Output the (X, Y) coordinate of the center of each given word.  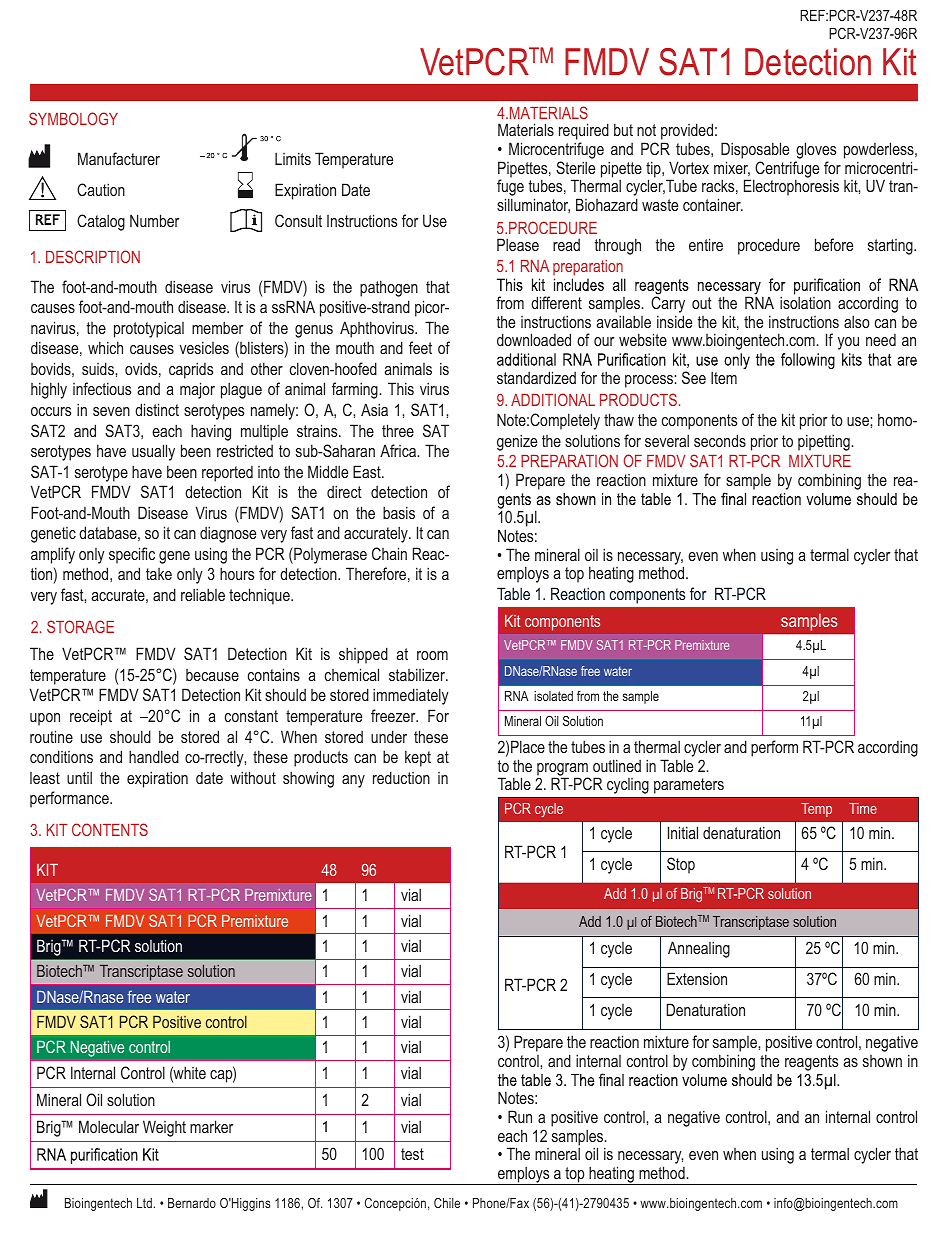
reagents (811, 1063)
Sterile (575, 167)
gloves (816, 150)
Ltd (144, 1203)
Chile (447, 1203)
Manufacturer (119, 158)
